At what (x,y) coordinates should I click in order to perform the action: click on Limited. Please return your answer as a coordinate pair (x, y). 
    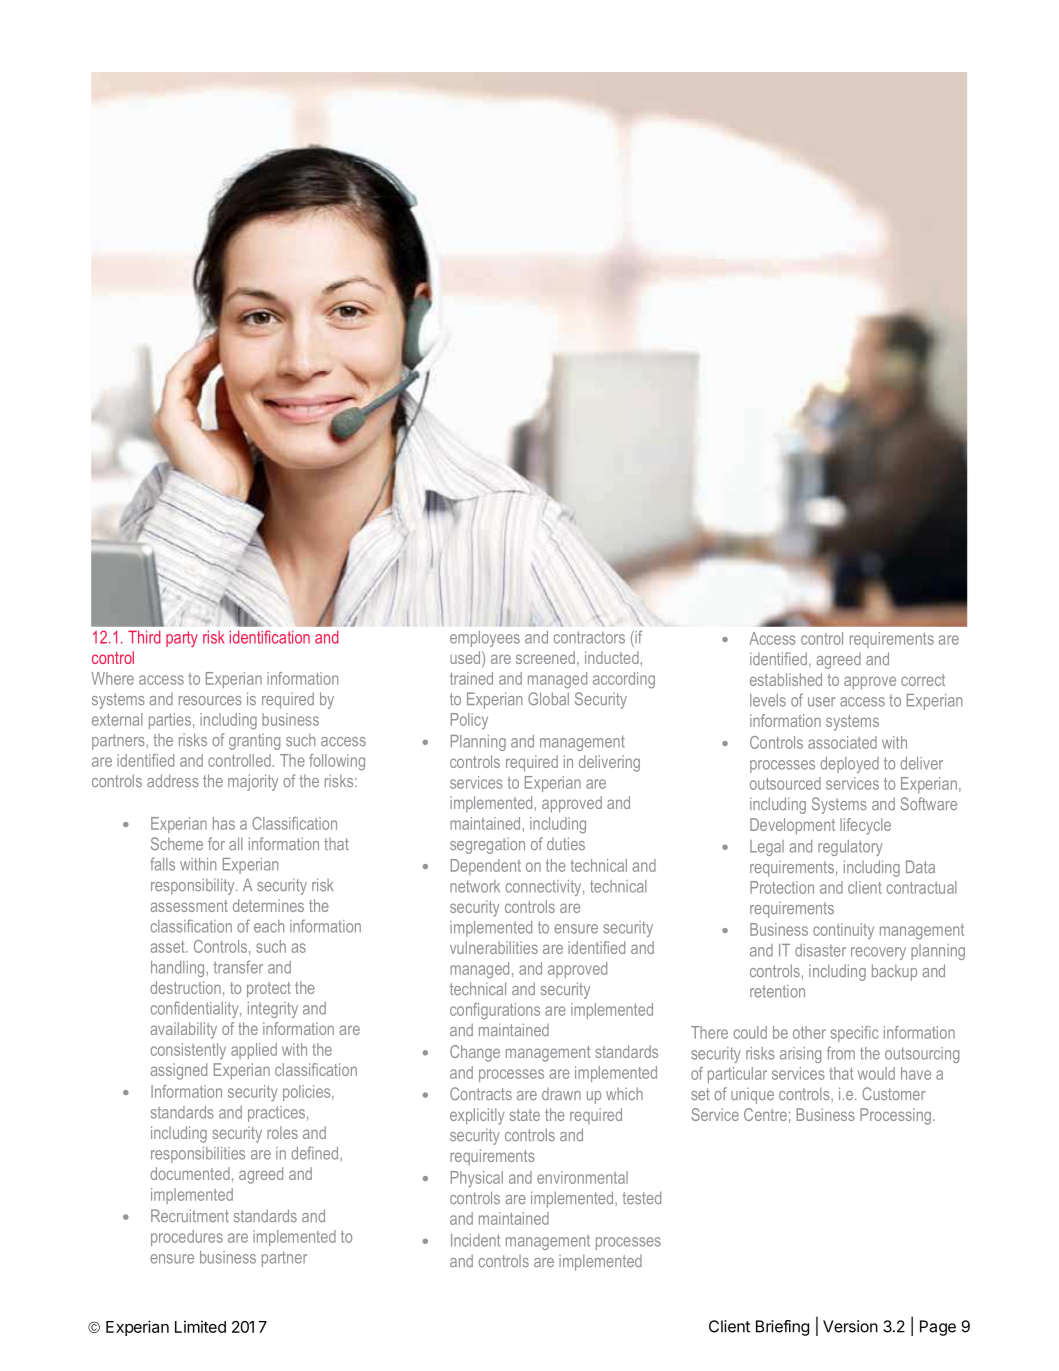
    Looking at the image, I should click on (200, 1326).
